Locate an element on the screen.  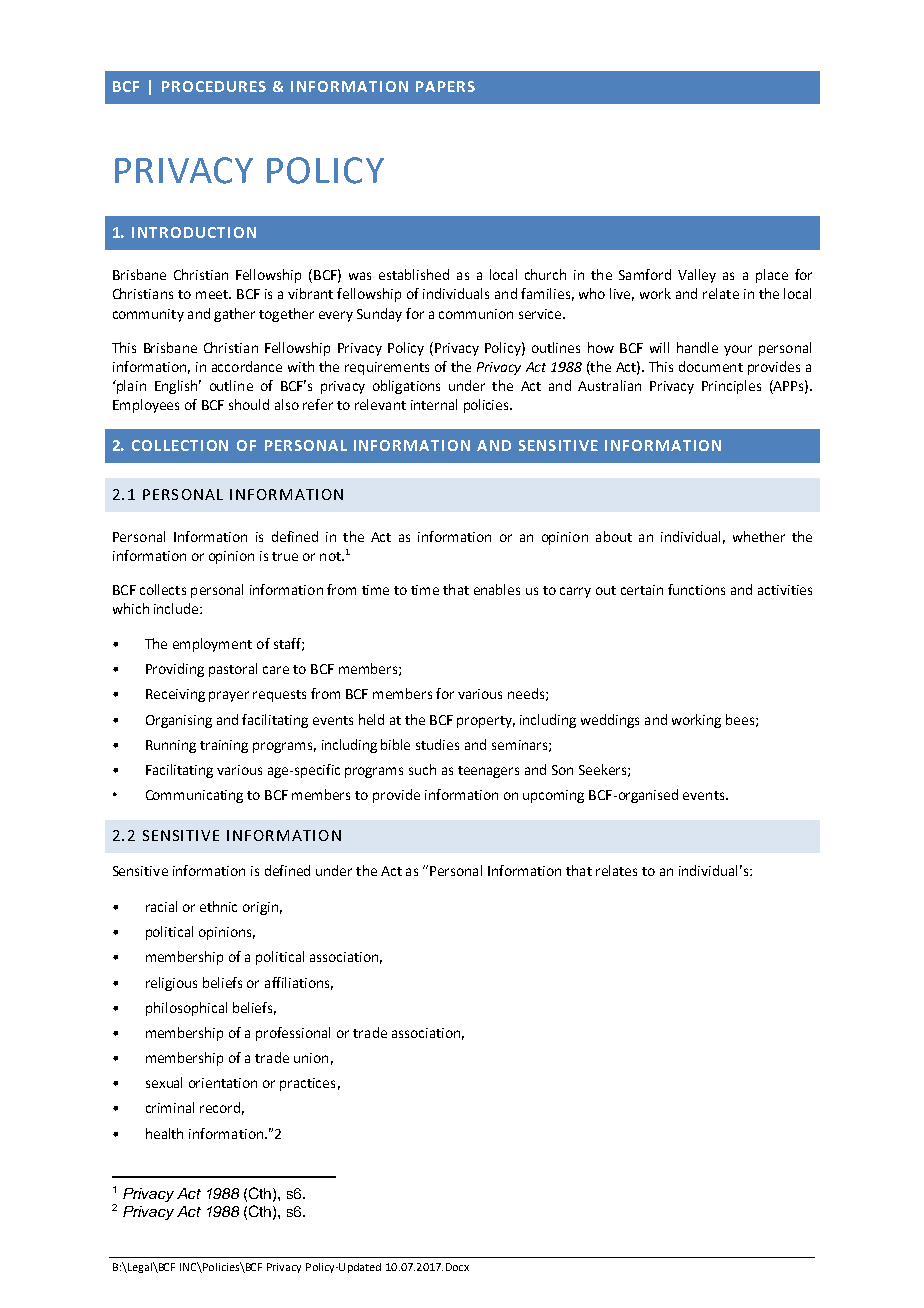
enables is located at coordinates (497, 589).
